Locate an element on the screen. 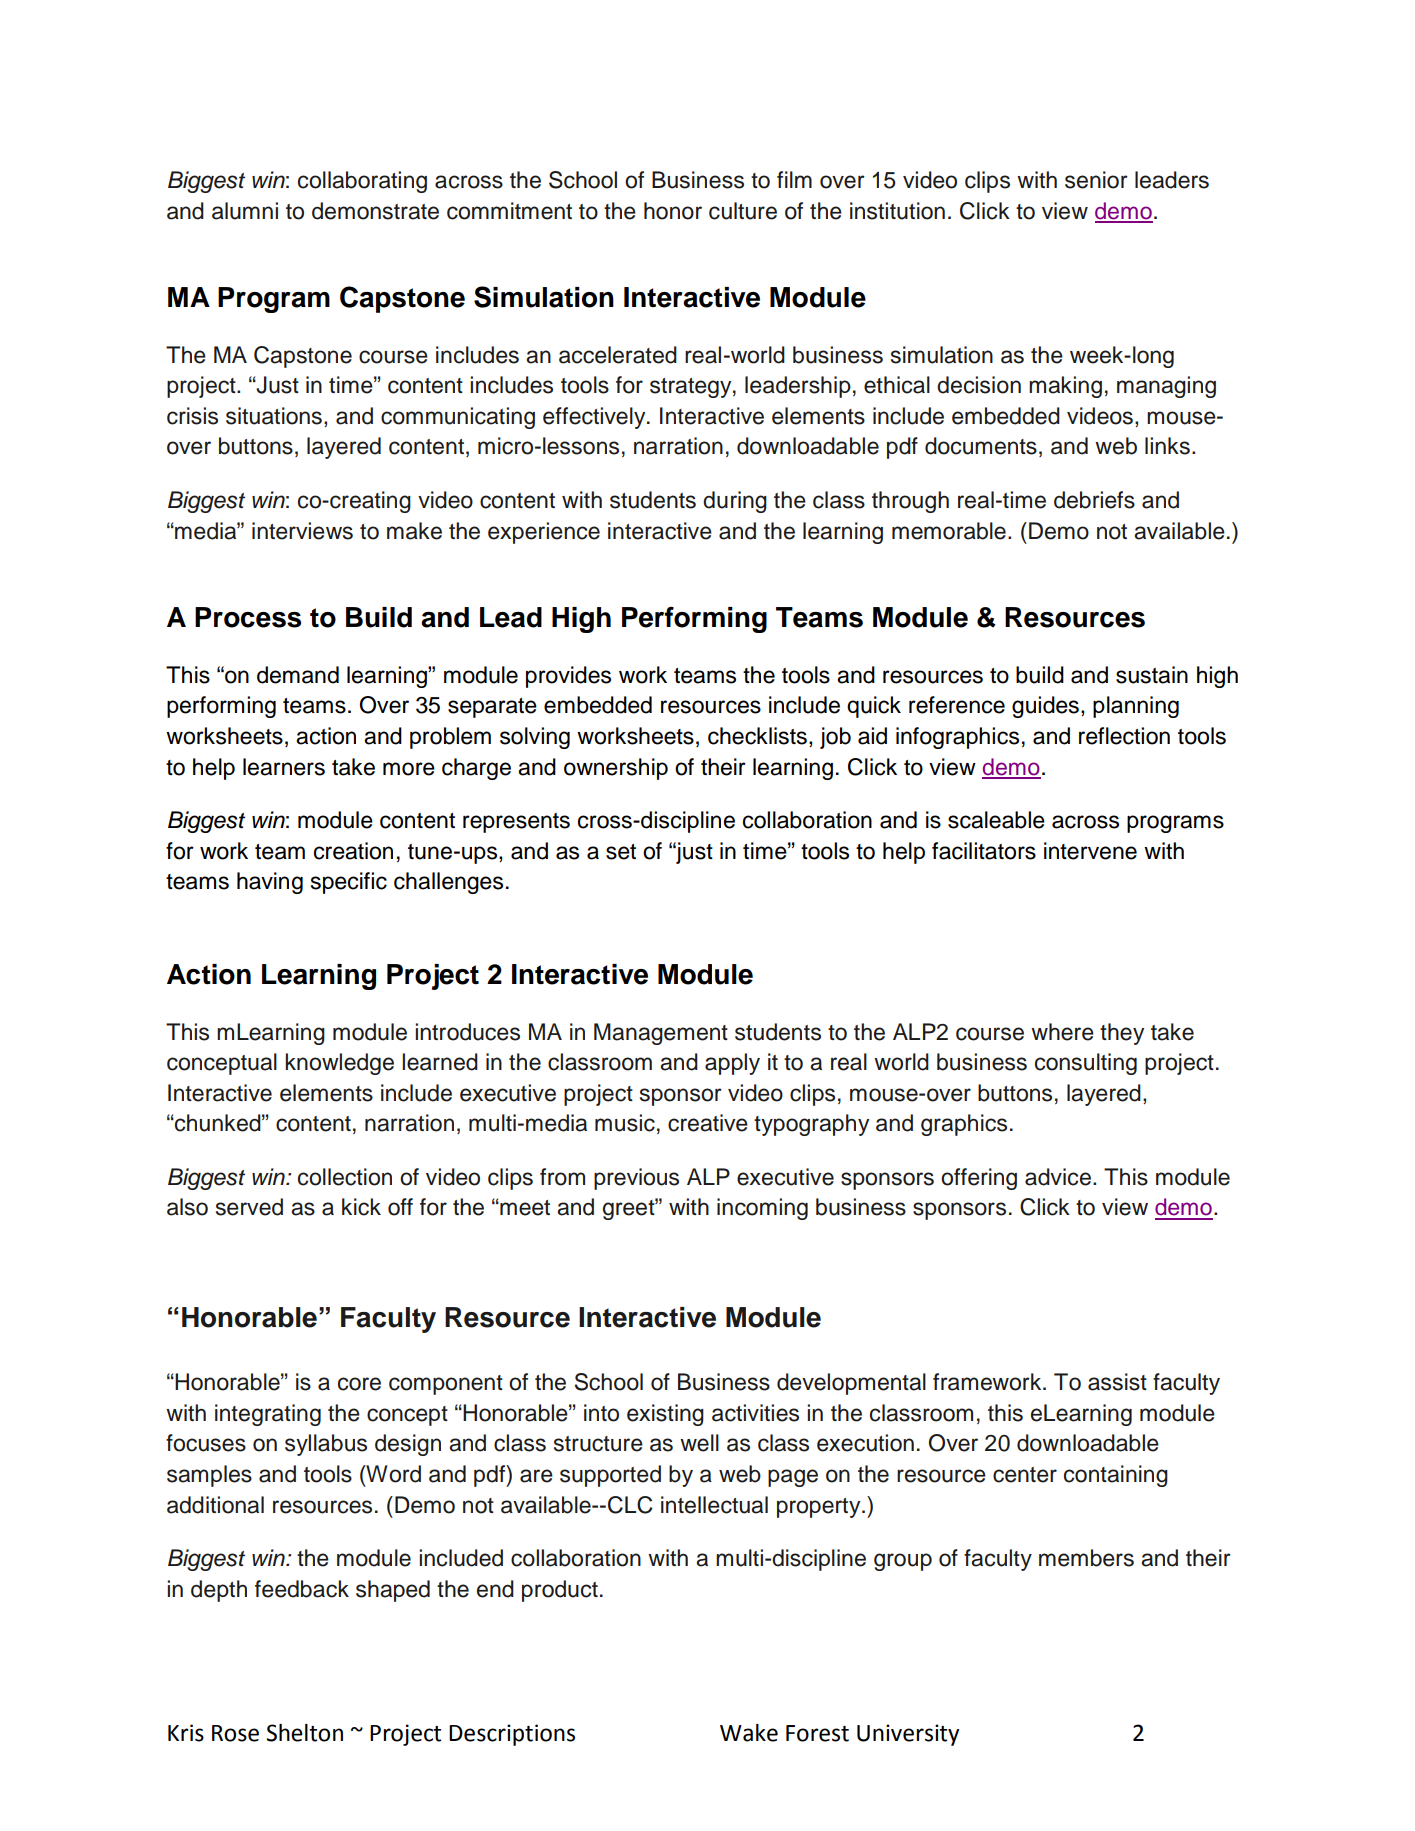 The width and height of the screenshot is (1415, 1831). where is located at coordinates (1062, 1032).
